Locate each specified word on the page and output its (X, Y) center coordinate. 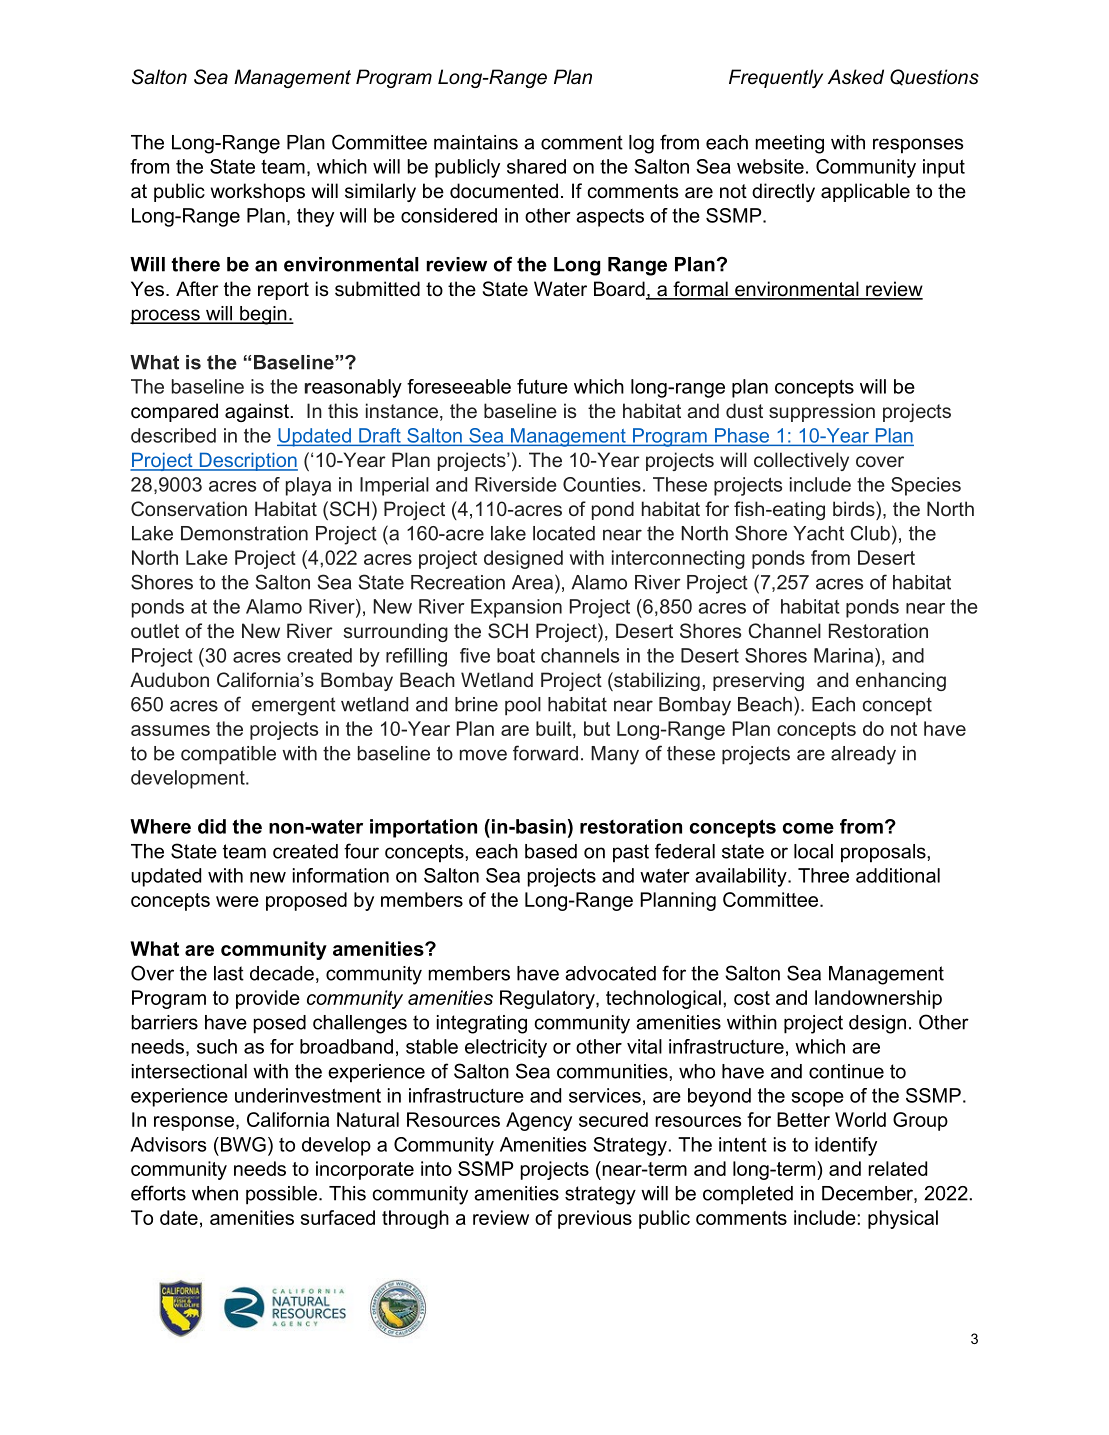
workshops (258, 192)
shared (536, 166)
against (257, 412)
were (237, 901)
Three (823, 875)
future (542, 386)
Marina (845, 655)
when (215, 1193)
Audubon (169, 679)
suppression (822, 412)
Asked (856, 77)
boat (516, 655)
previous (595, 1219)
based (551, 851)
